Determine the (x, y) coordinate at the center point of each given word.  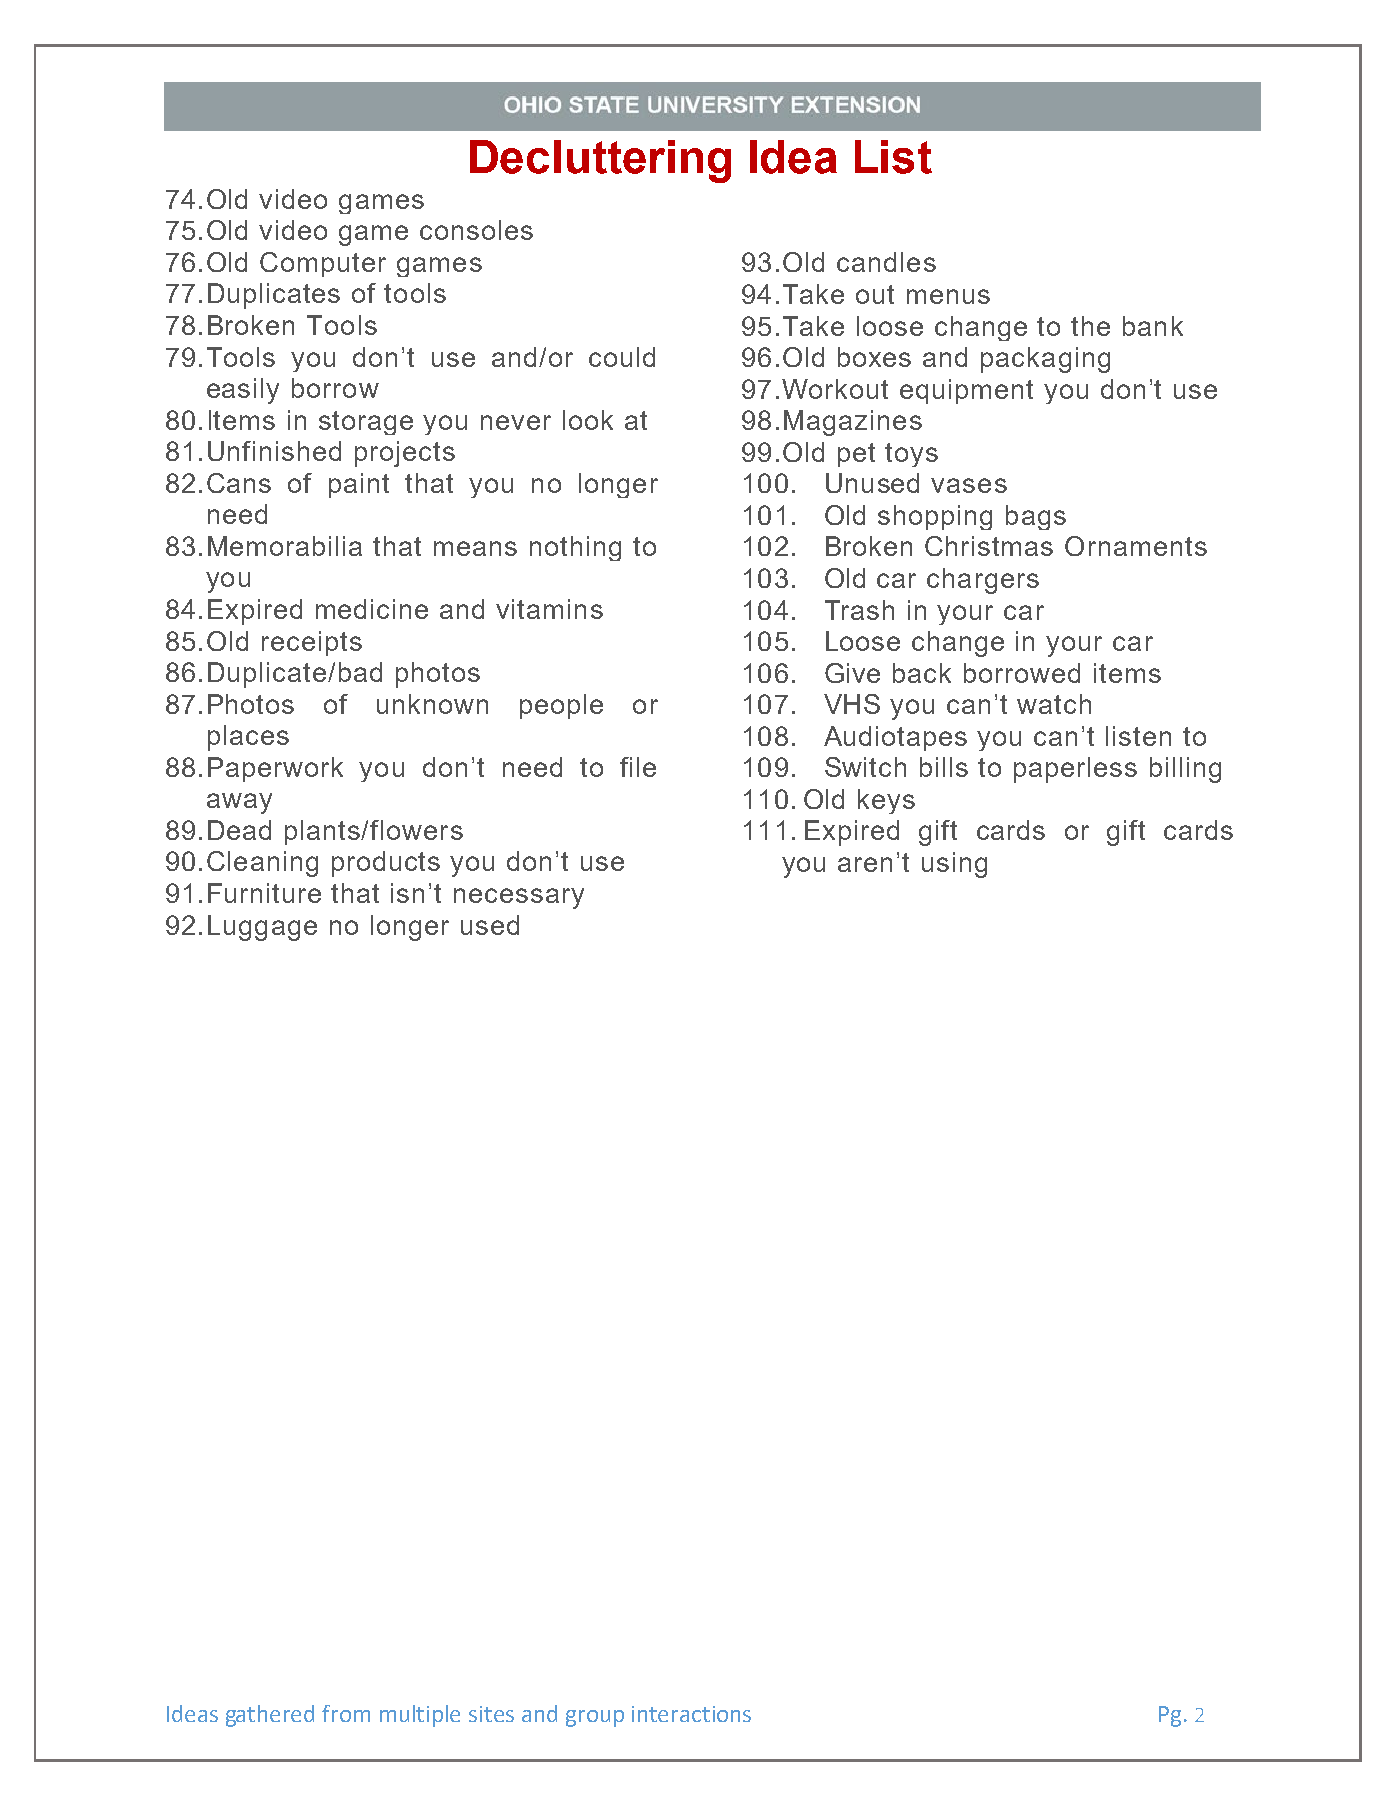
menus (948, 296)
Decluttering (600, 161)
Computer (323, 264)
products (386, 864)
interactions (691, 1714)
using (954, 865)
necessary (519, 898)
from (346, 1713)
